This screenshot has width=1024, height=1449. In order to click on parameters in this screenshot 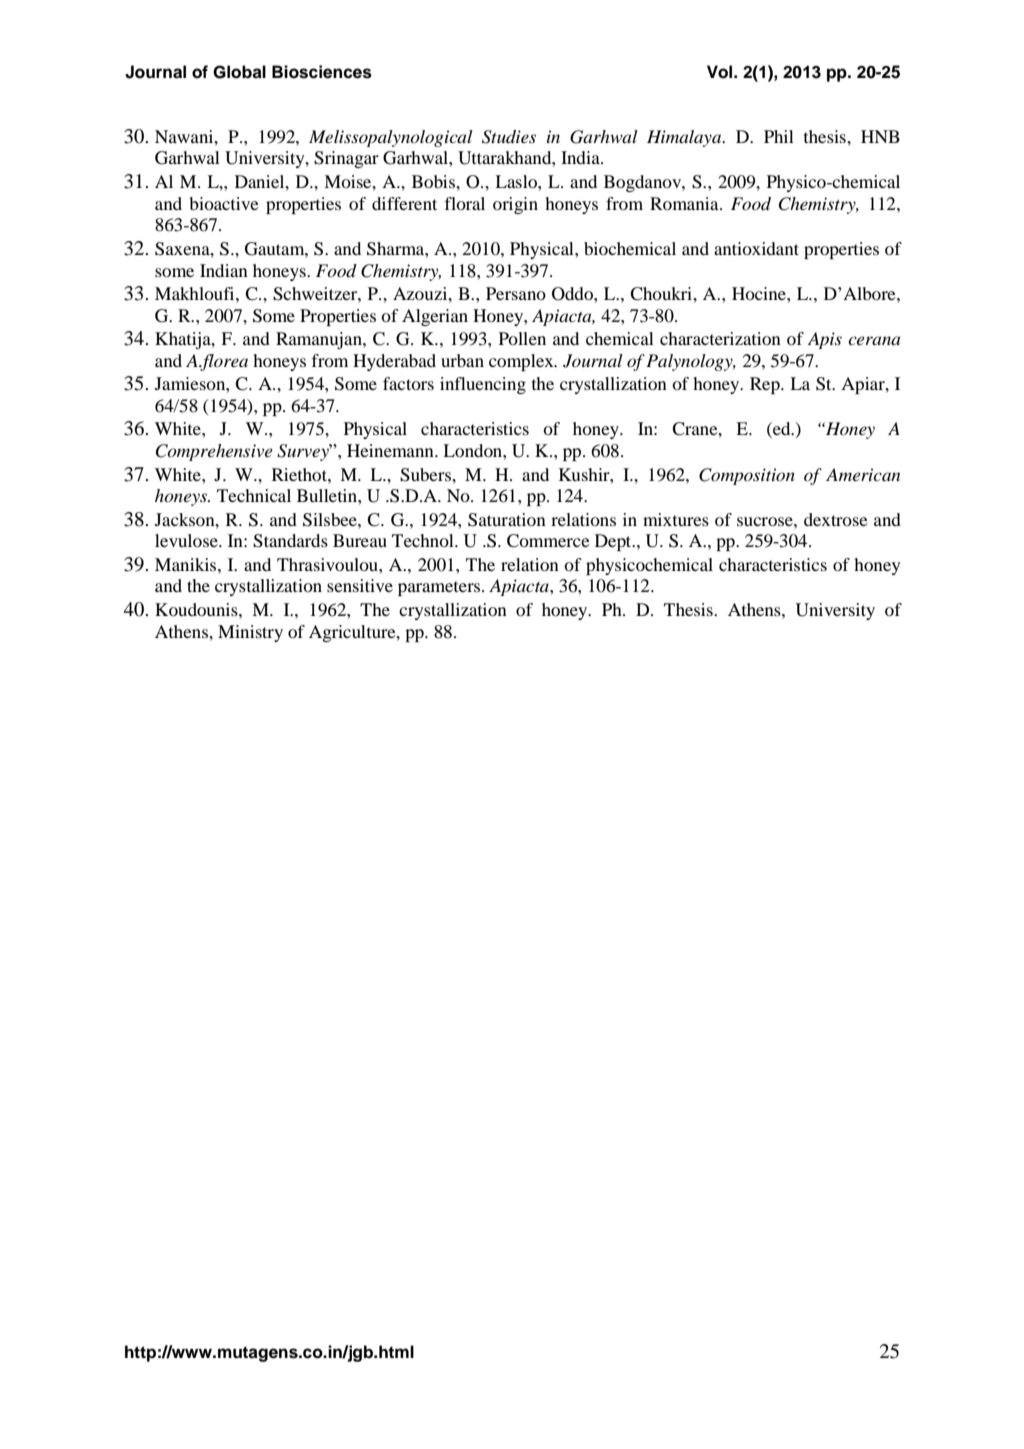, I will do `click(440, 588)`.
